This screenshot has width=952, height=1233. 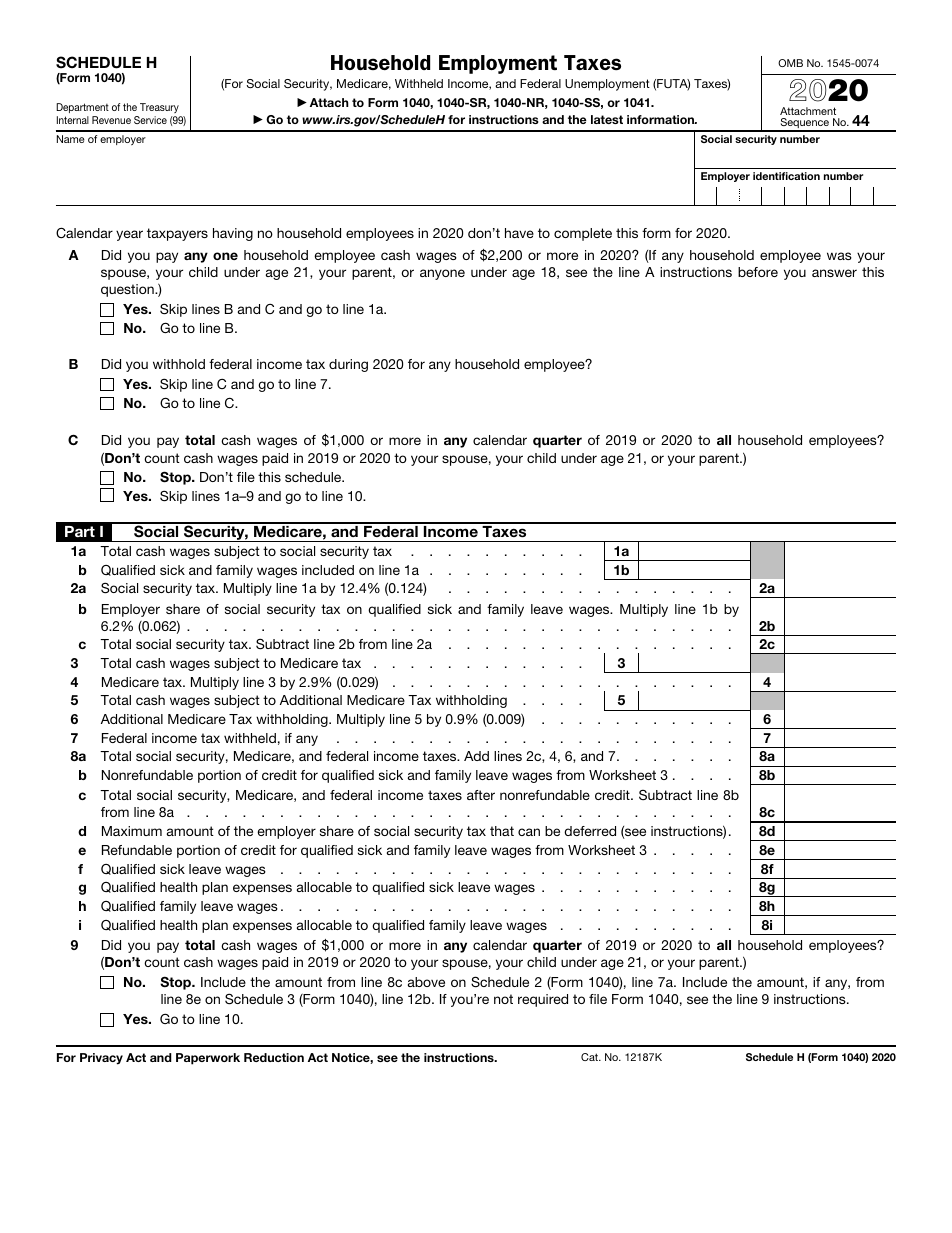 What do you see at coordinates (159, 108) in the screenshot?
I see `Treasury` at bounding box center [159, 108].
